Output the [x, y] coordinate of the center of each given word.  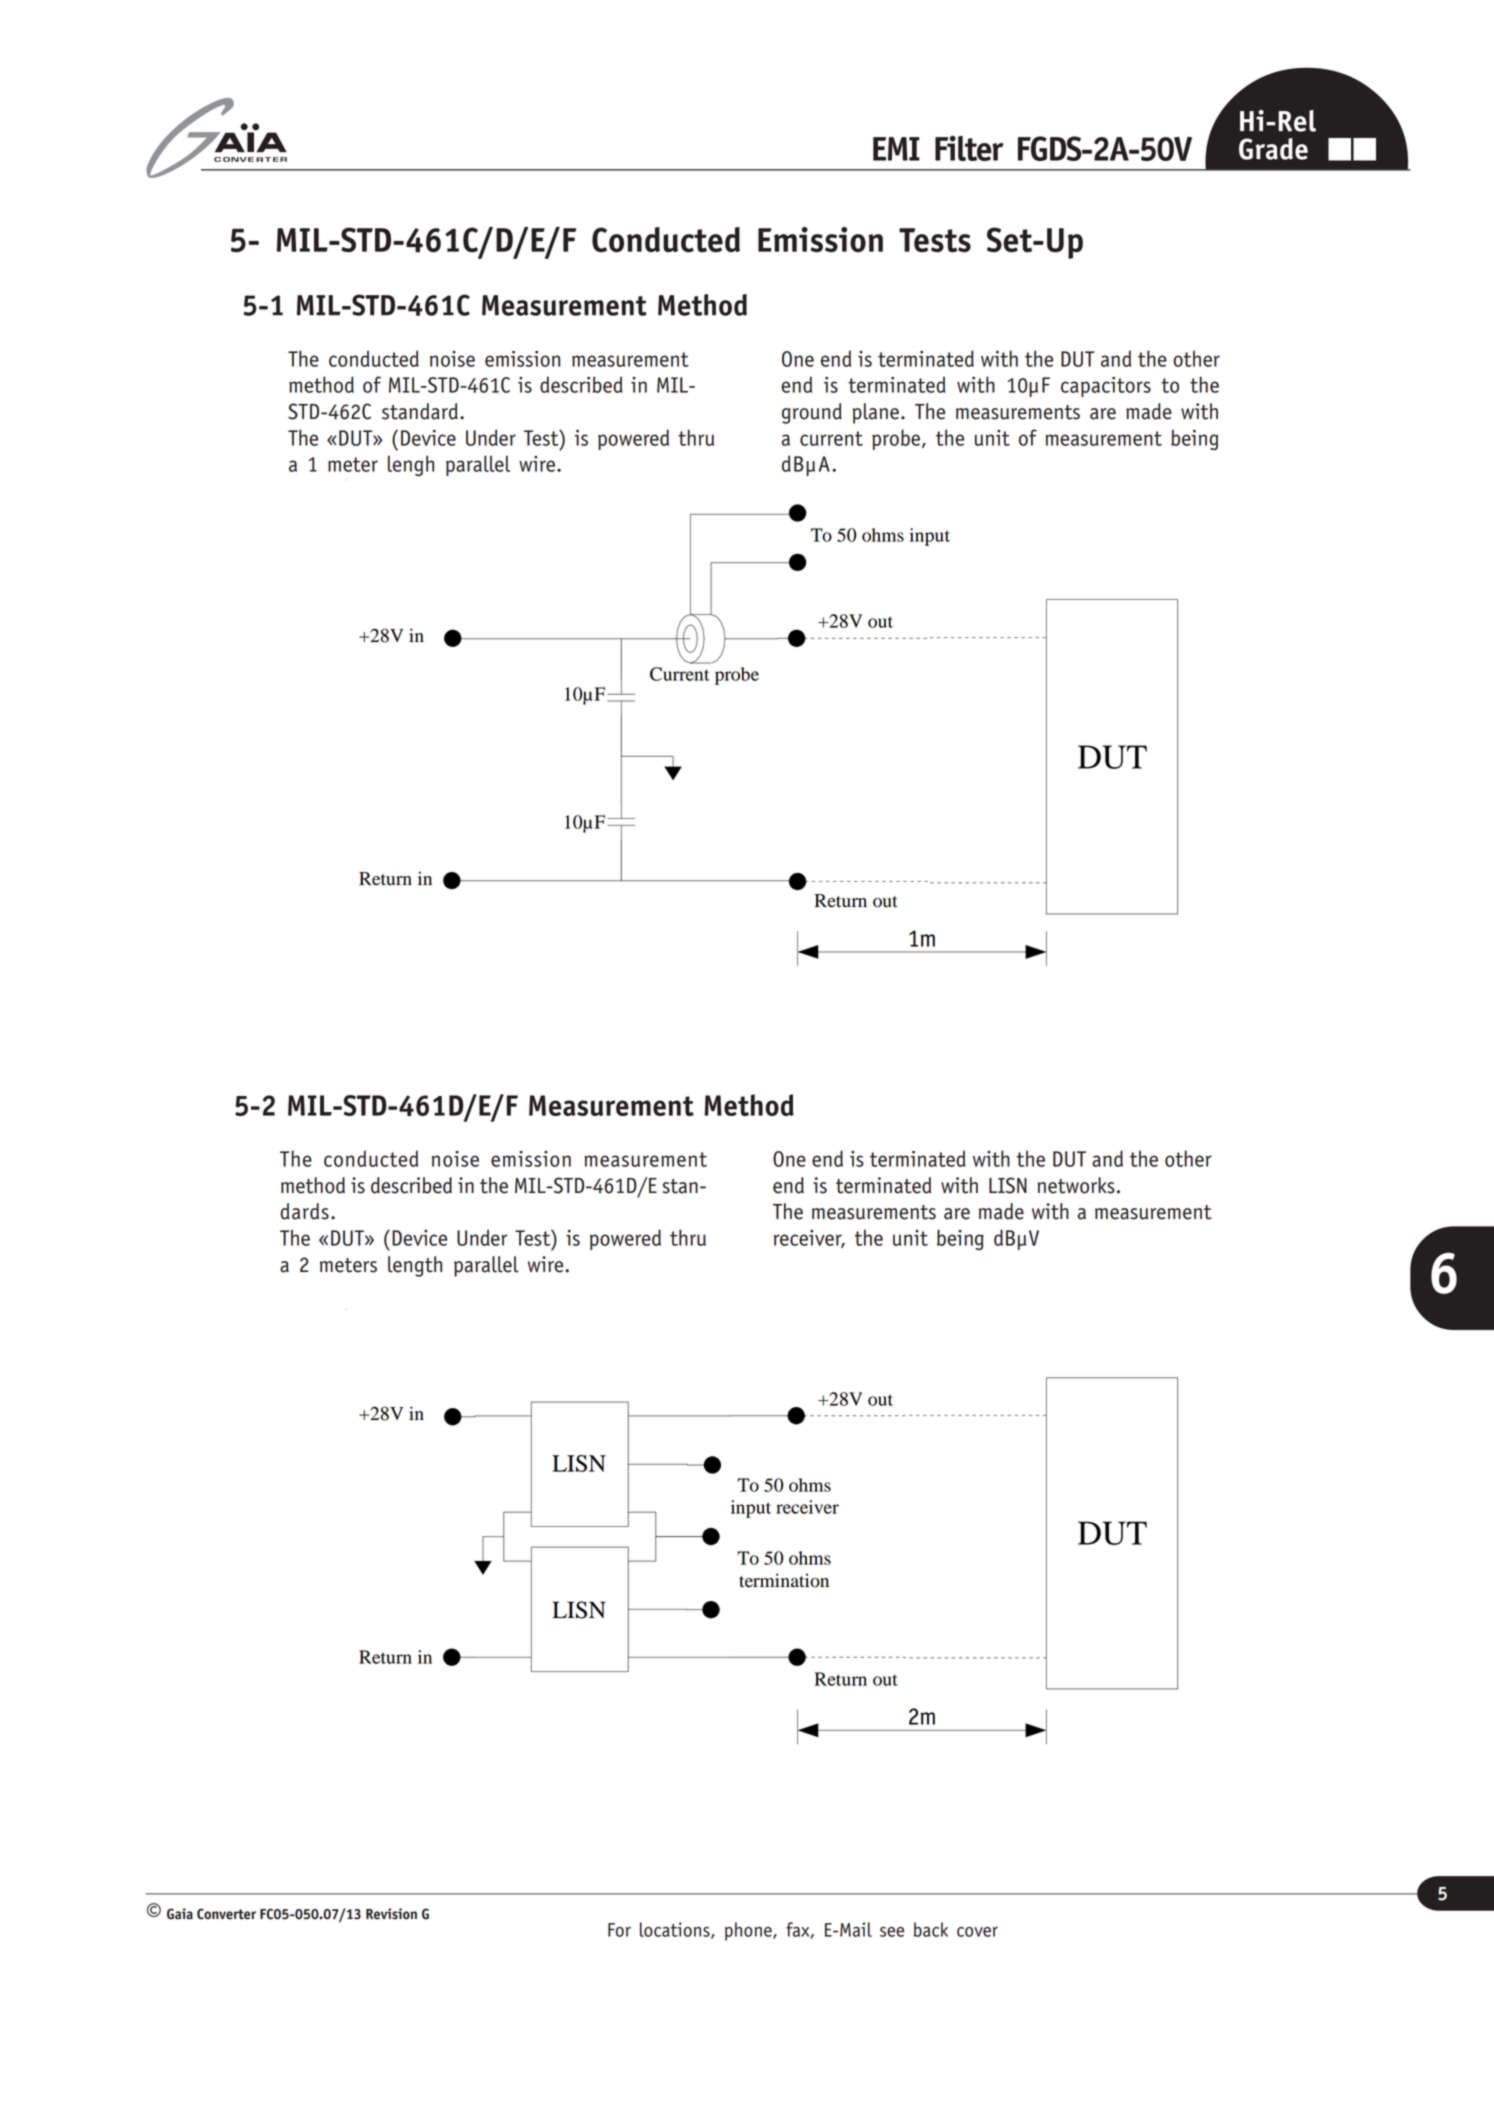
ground [812, 413]
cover [977, 1932]
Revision [391, 1914]
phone [749, 1931]
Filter [969, 148]
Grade [1273, 149]
